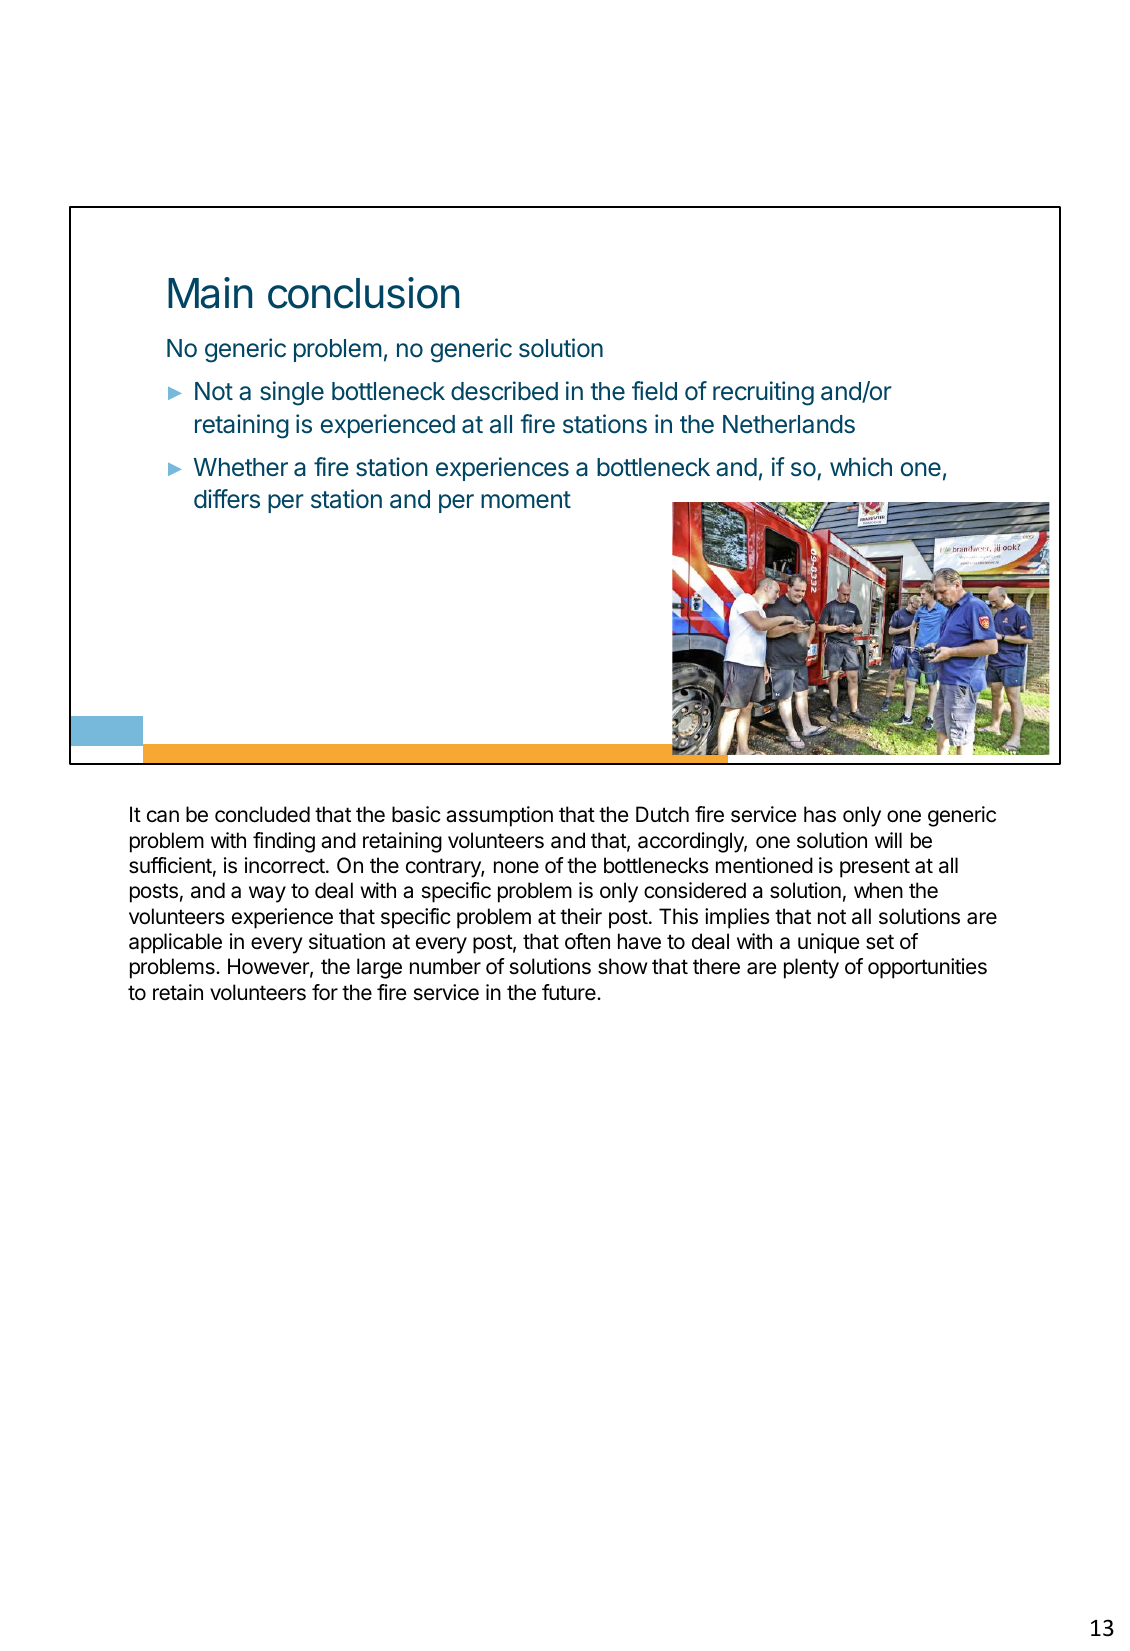  Describe the element at coordinates (210, 293) in the screenshot. I see `Main` at that location.
